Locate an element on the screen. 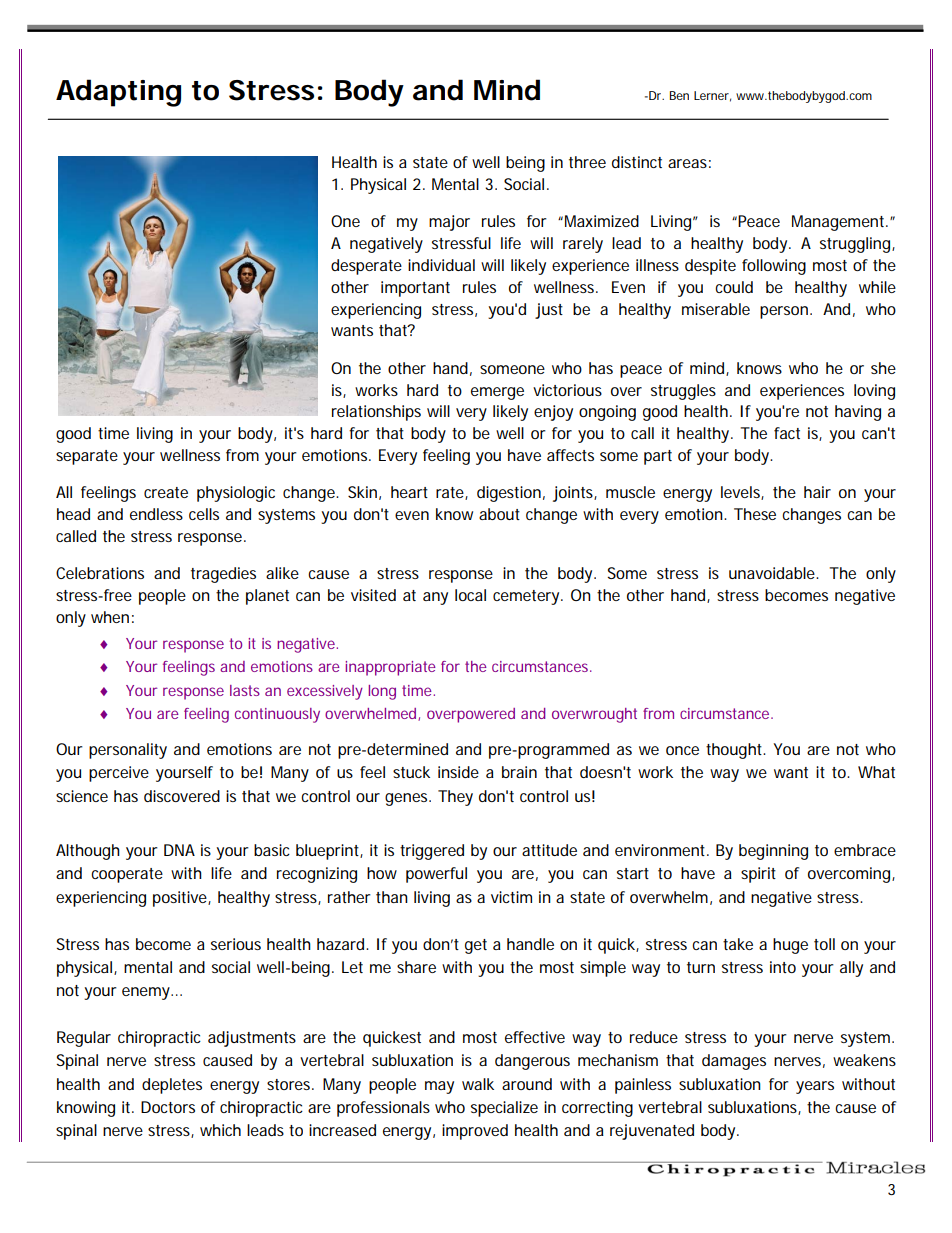 This screenshot has height=1233, width=952. loving is located at coordinates (874, 392).
